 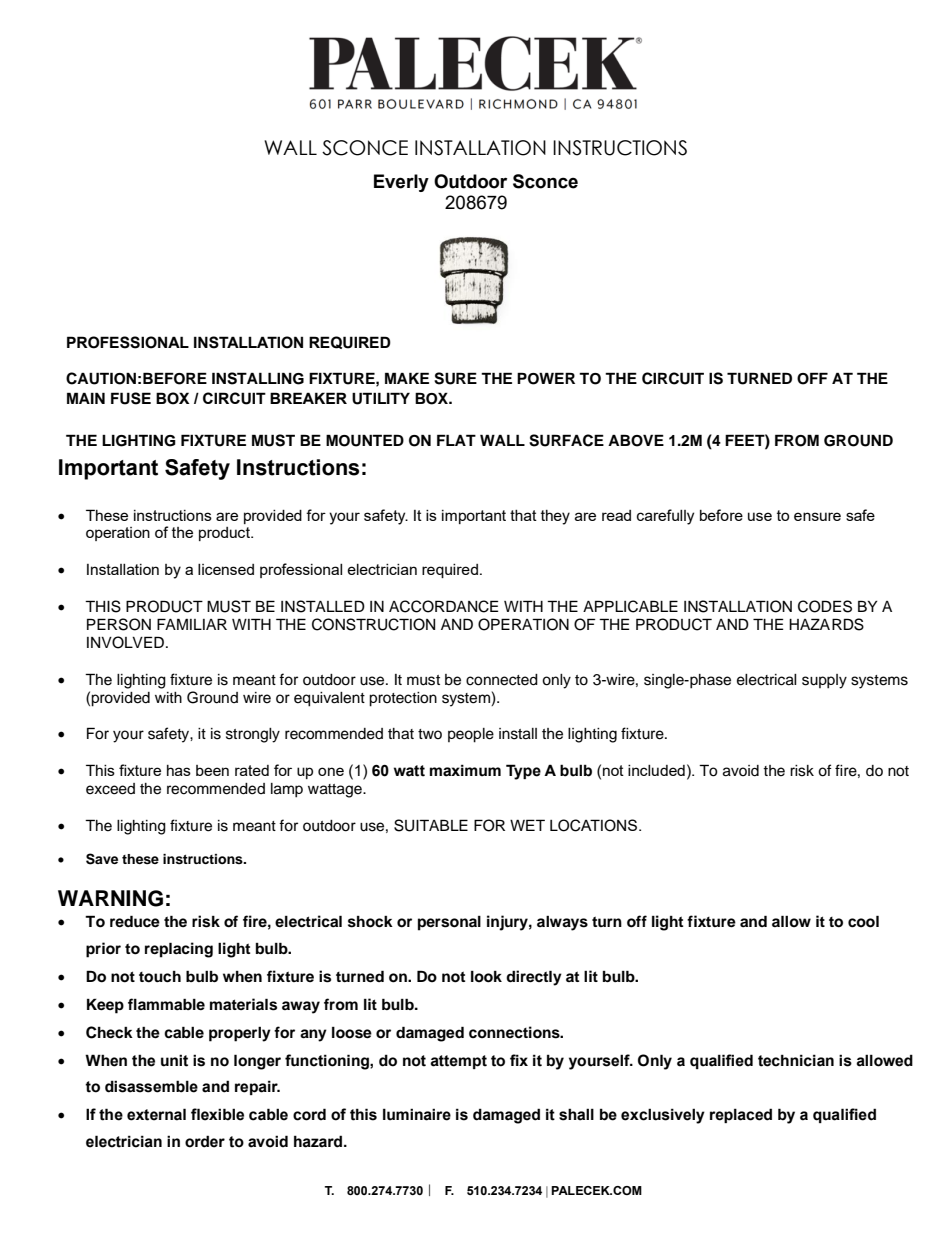 I want to click on been, so click(x=212, y=770).
